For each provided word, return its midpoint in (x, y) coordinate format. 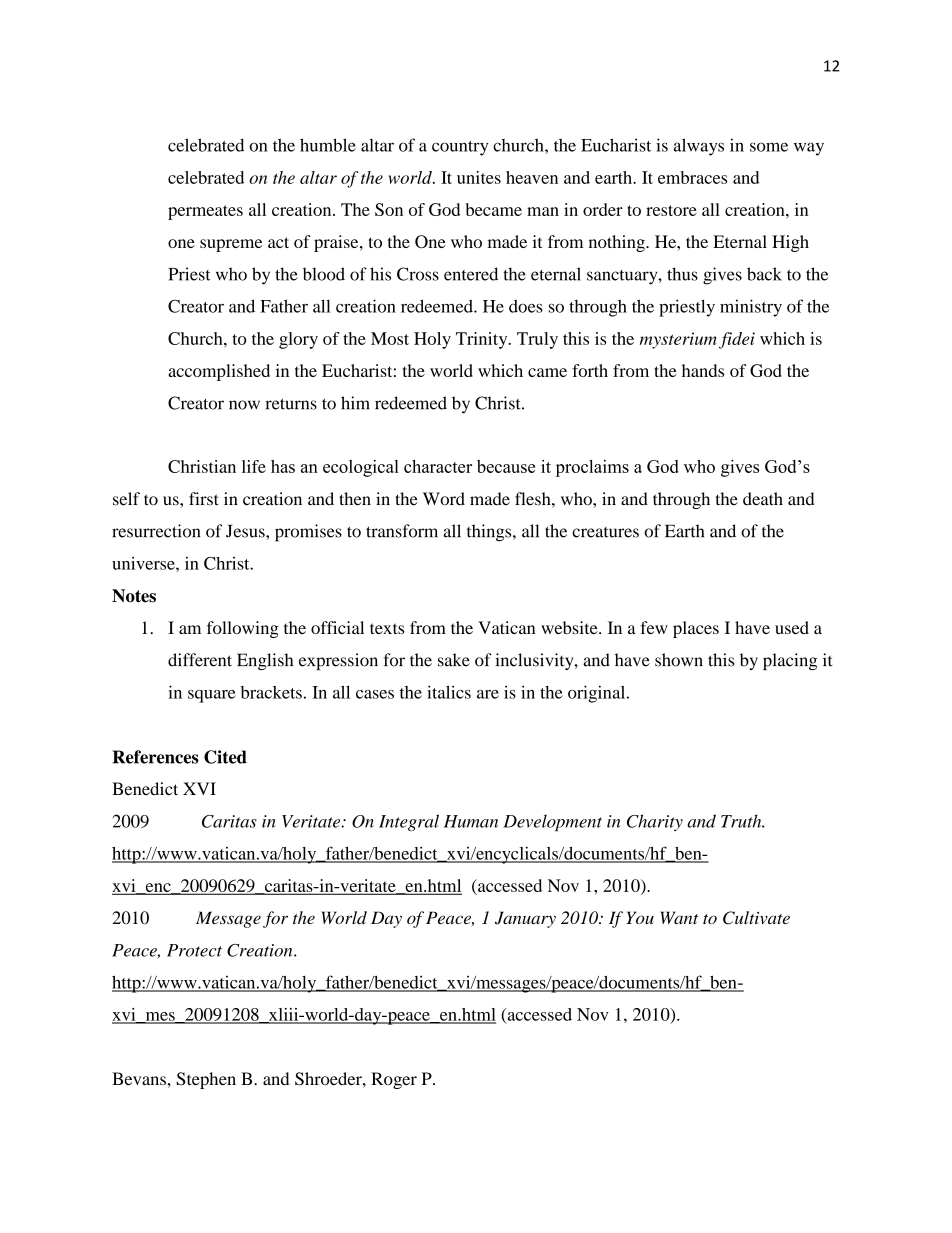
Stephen (206, 1080)
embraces (692, 177)
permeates (205, 212)
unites (479, 177)
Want (680, 917)
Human (471, 821)
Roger (394, 1080)
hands (703, 370)
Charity (655, 822)
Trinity (483, 340)
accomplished (219, 372)
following (243, 629)
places (696, 629)
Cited (225, 757)
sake (454, 660)
